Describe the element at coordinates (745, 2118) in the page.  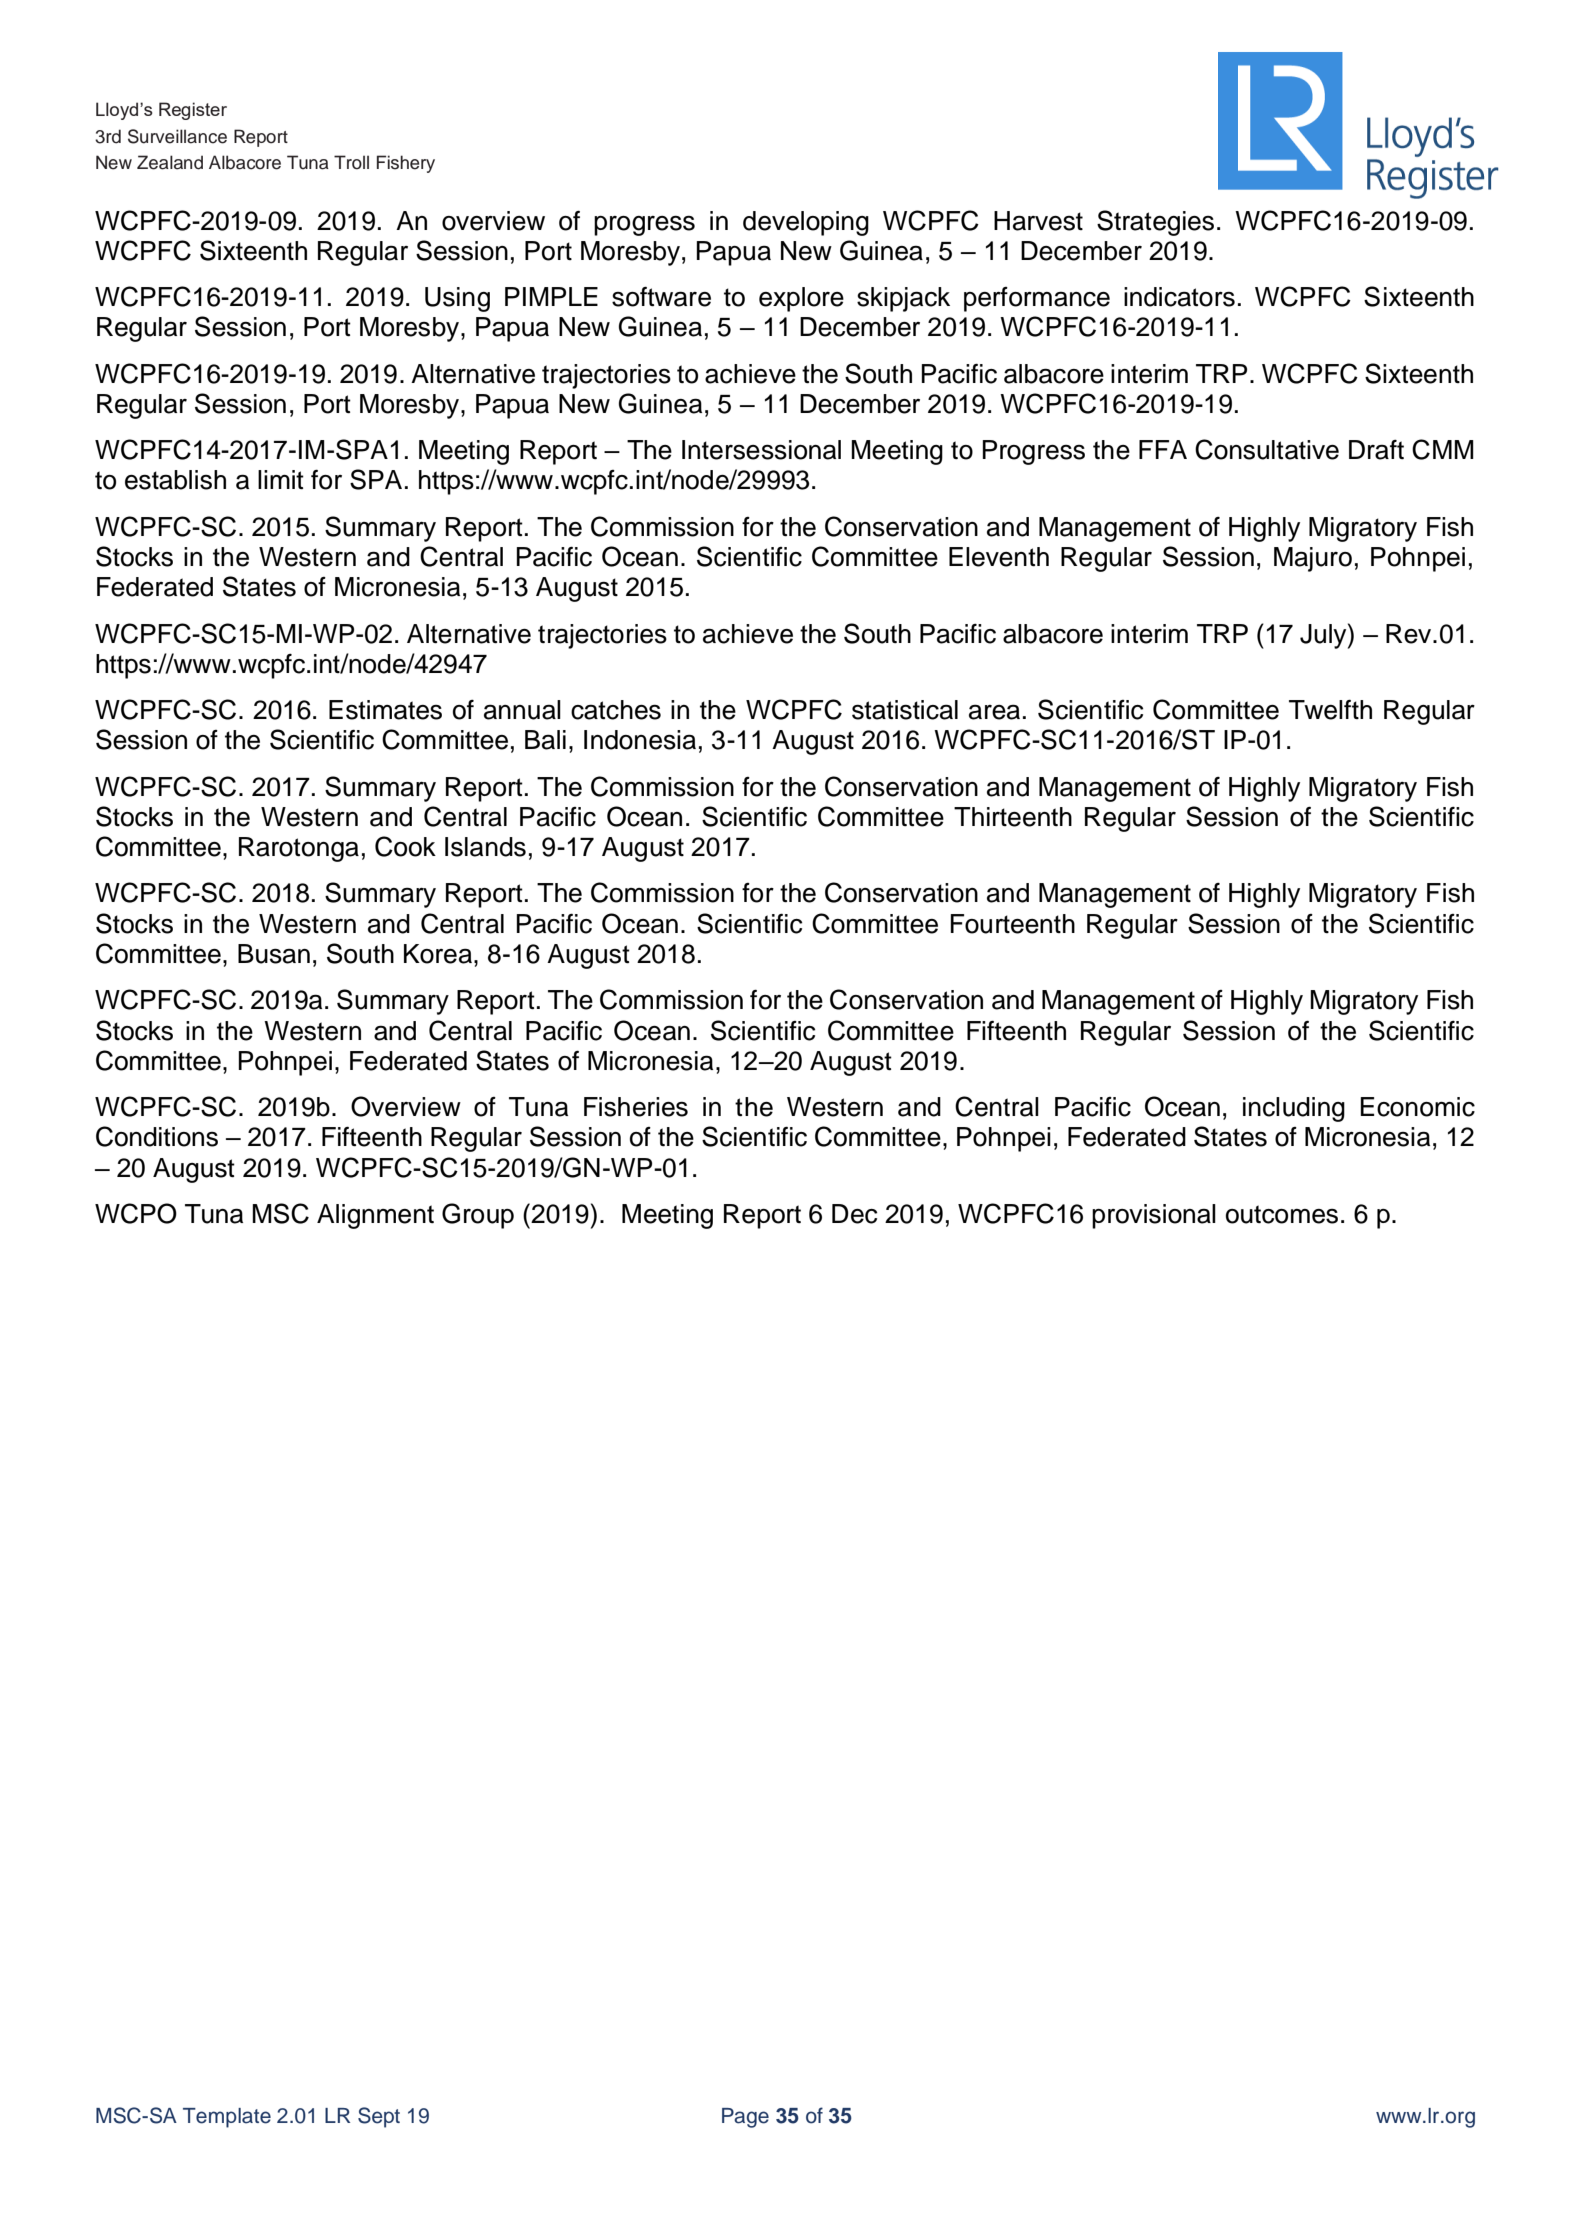
I see `Page` at that location.
